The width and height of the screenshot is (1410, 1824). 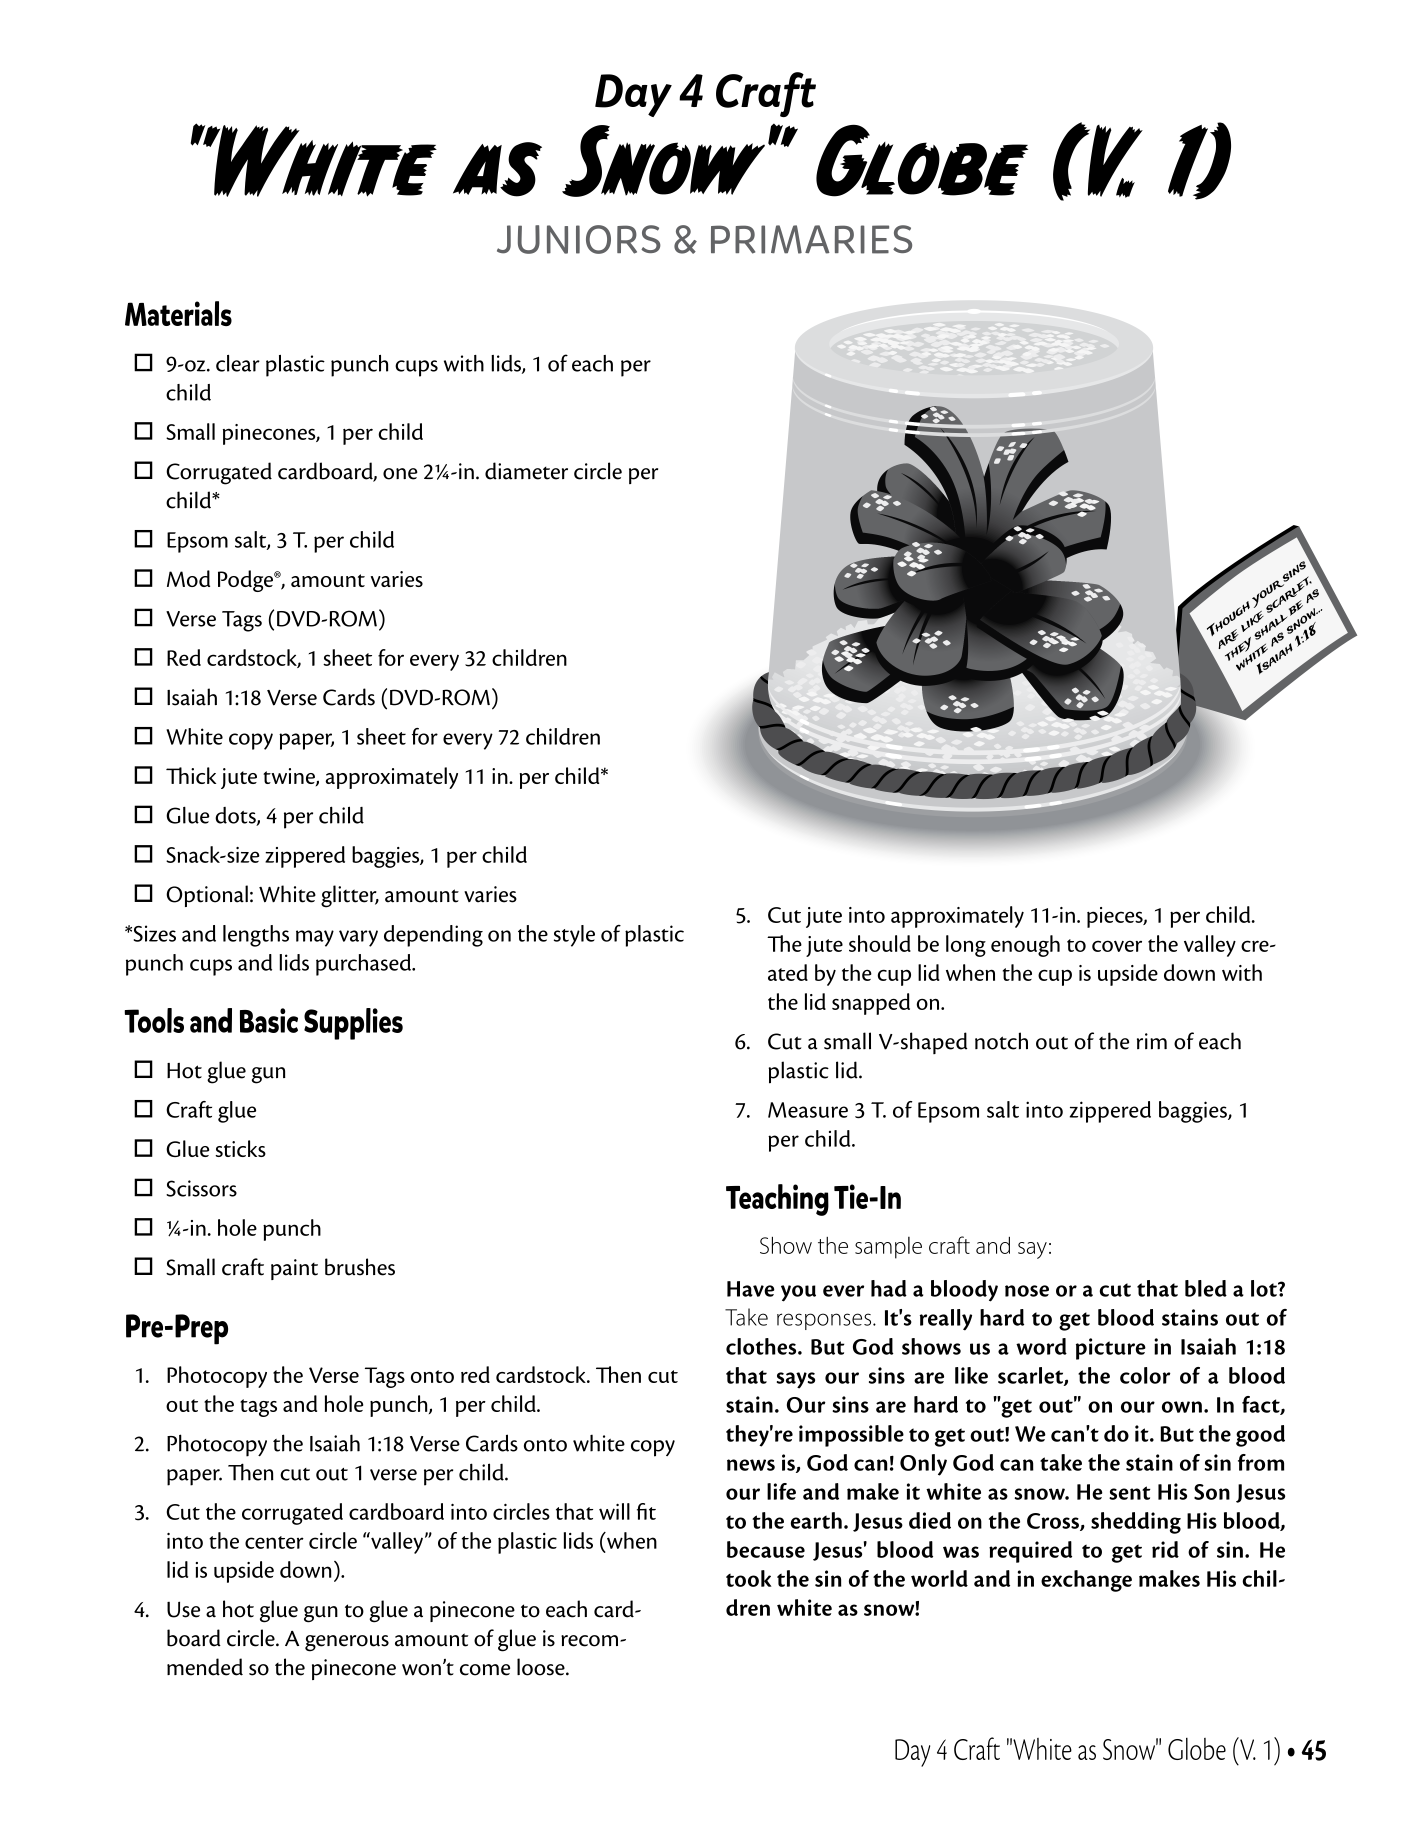 I want to click on sticks, so click(x=240, y=1148).
